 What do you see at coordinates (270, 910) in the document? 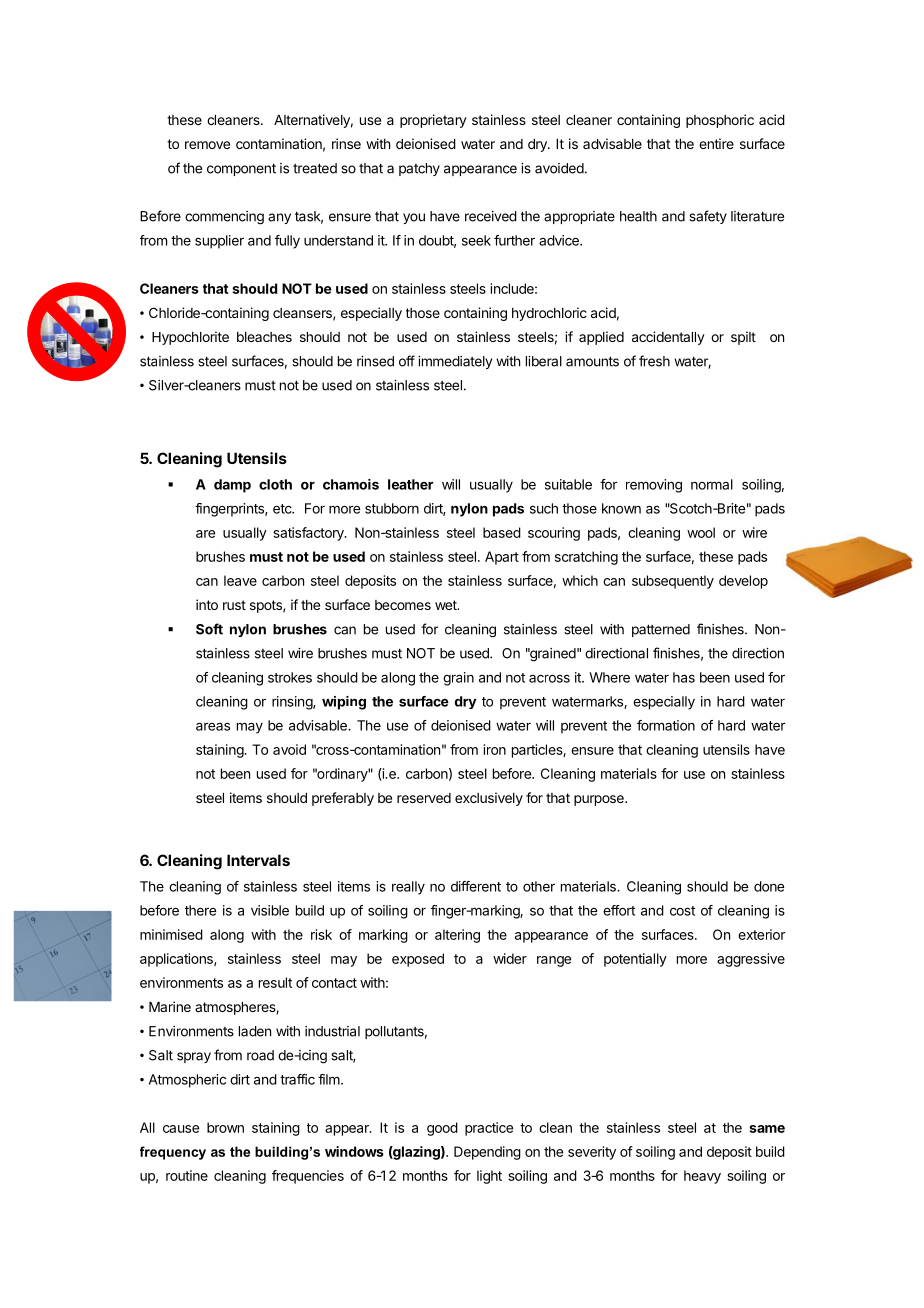
I see `visible` at bounding box center [270, 910].
